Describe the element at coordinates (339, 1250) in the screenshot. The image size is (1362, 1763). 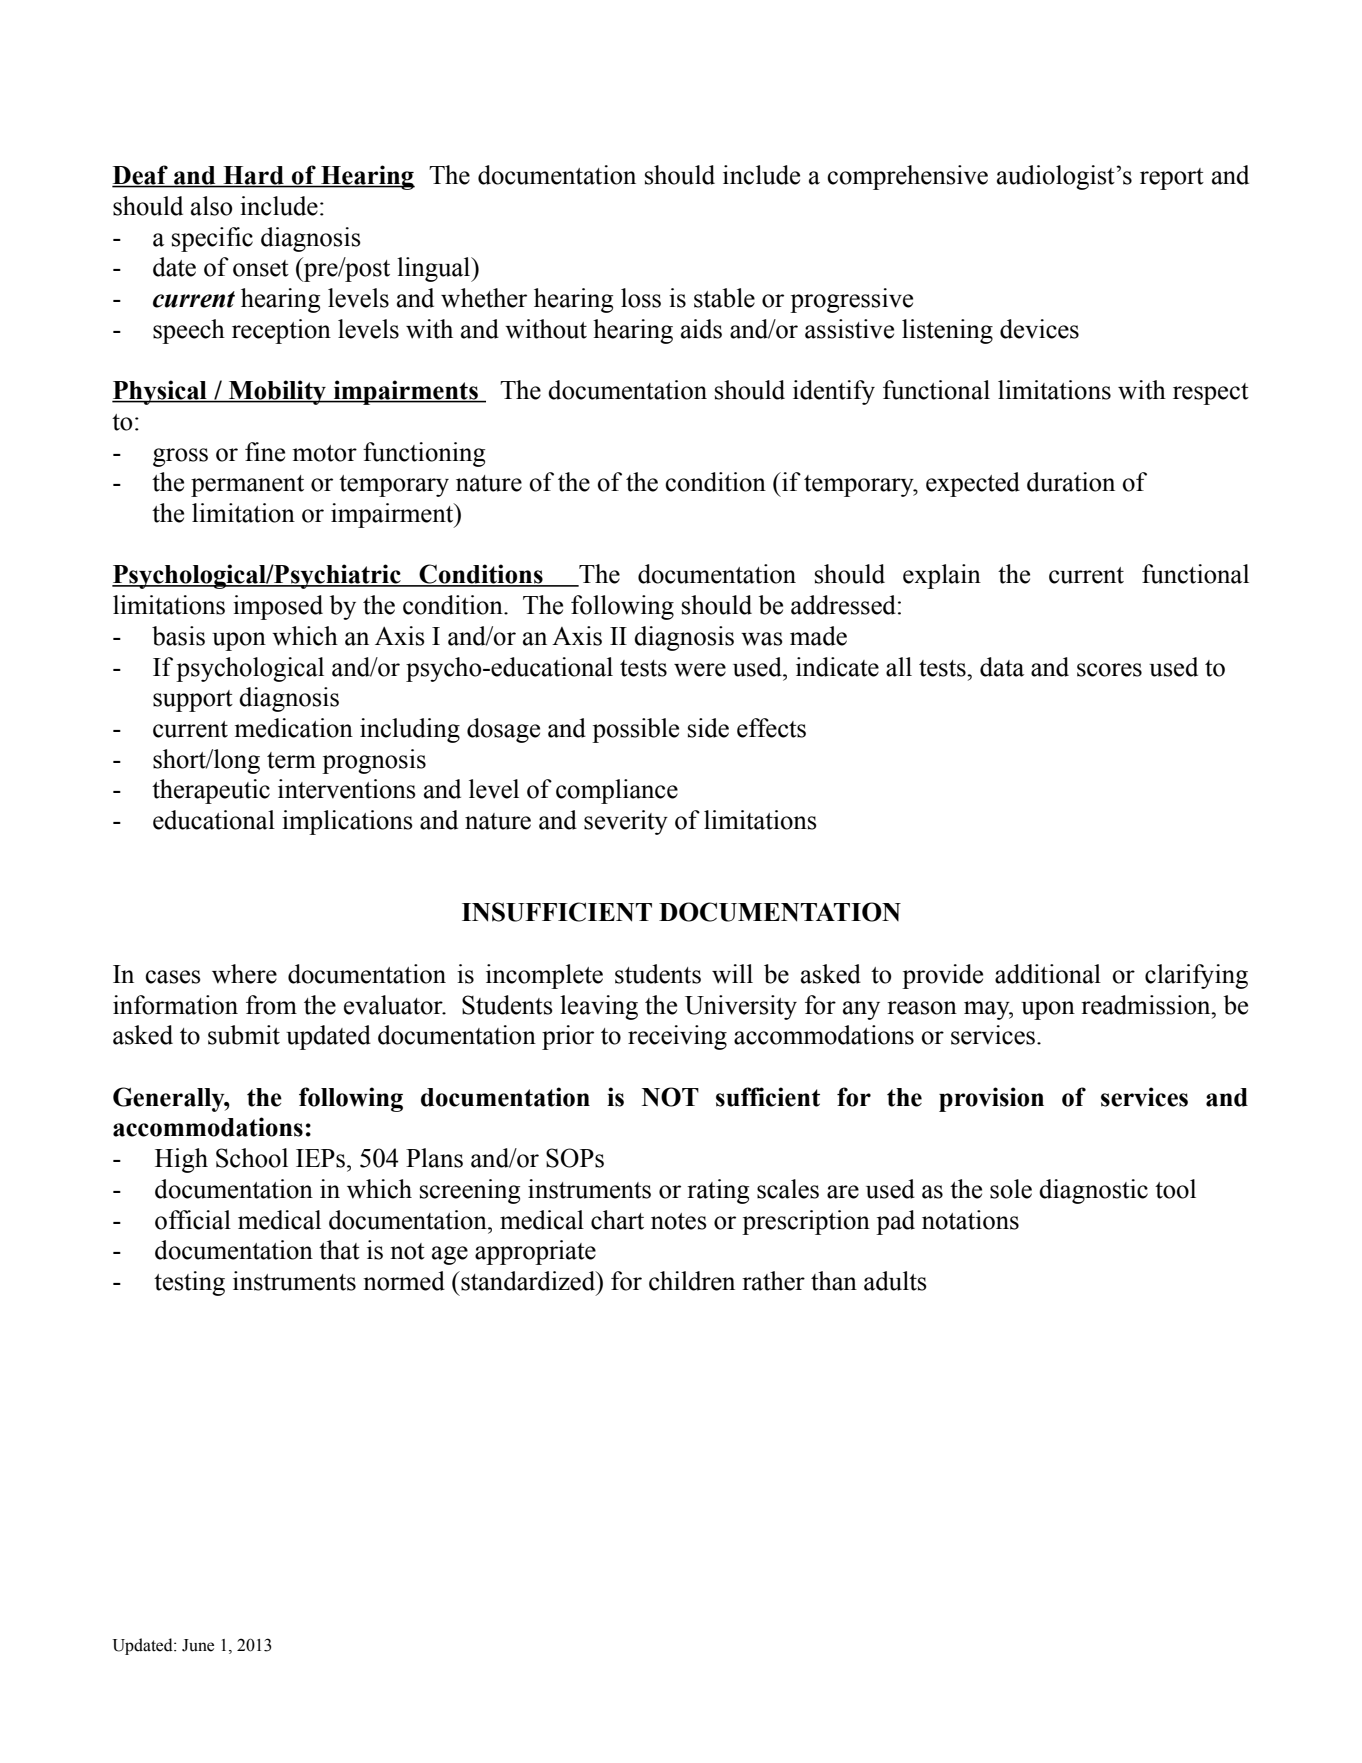
I see `that` at that location.
